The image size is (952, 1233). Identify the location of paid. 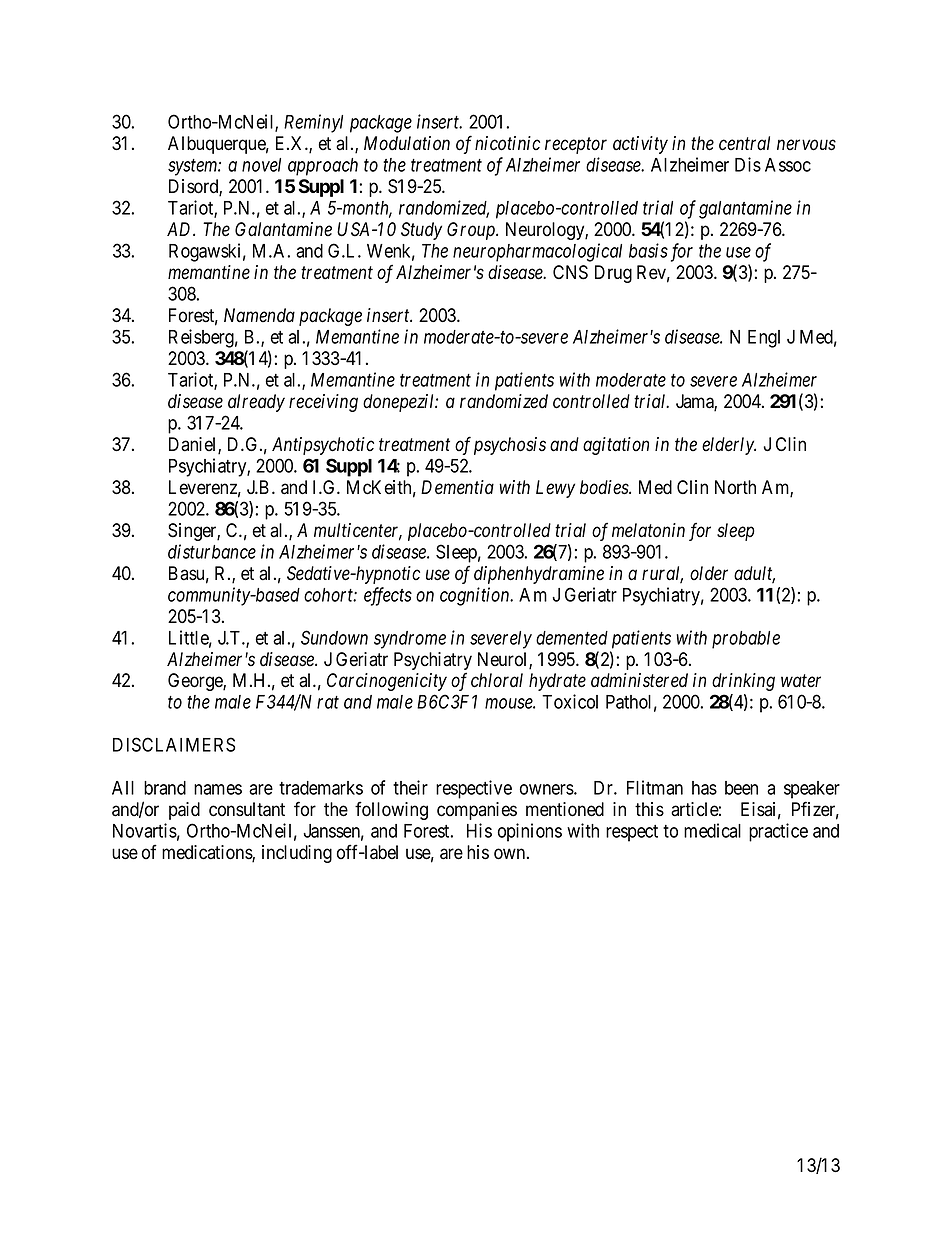
(184, 811).
